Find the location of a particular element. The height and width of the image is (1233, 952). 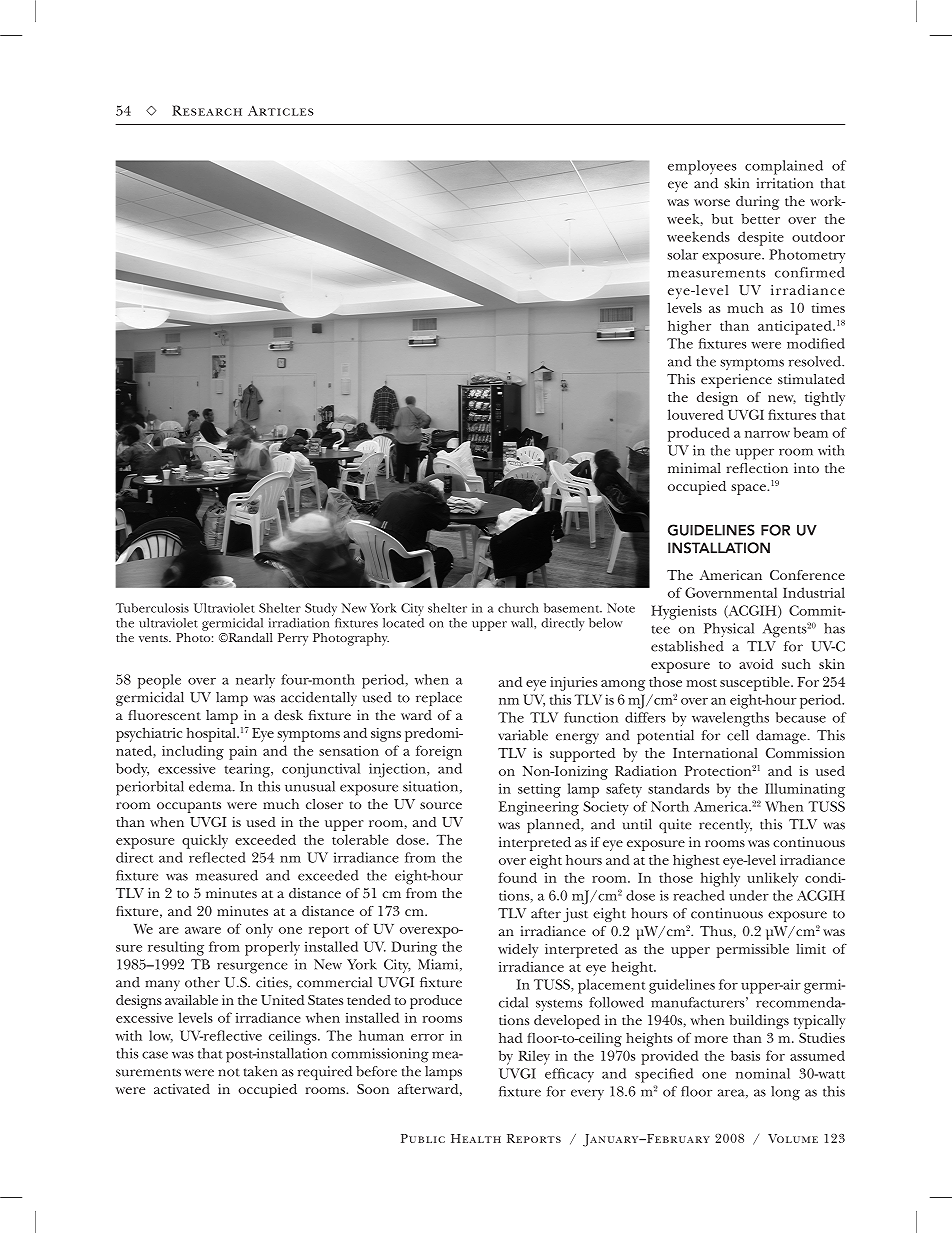

source is located at coordinates (441, 805).
